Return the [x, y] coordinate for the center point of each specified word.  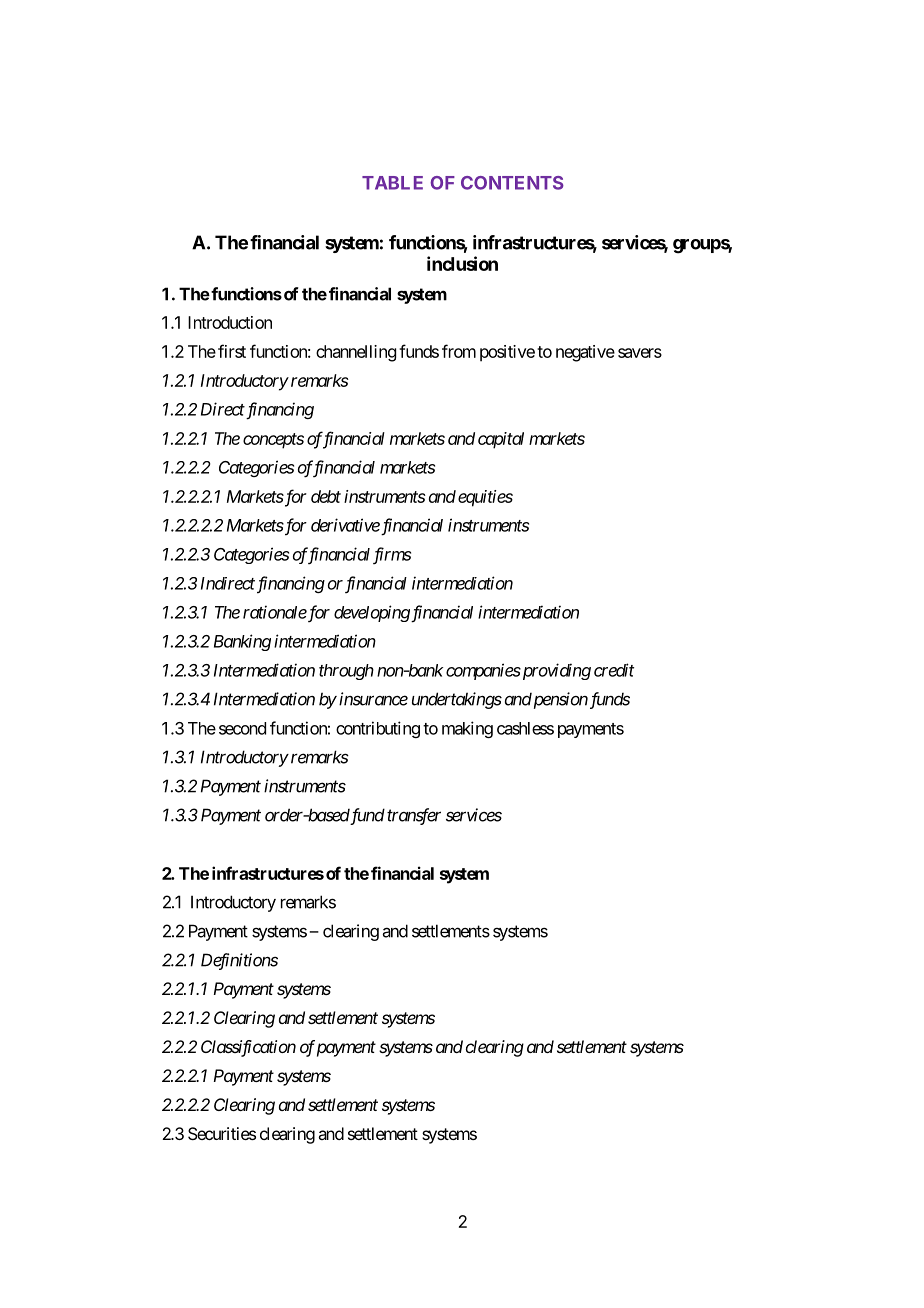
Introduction [230, 322]
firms [392, 555]
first [232, 351]
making [467, 729]
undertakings [457, 700]
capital [501, 440]
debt [326, 496]
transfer [414, 816]
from [459, 351]
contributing [378, 729]
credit [614, 670]
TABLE [392, 183]
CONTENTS [512, 183]
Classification [248, 1048]
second [242, 728]
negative [585, 353]
